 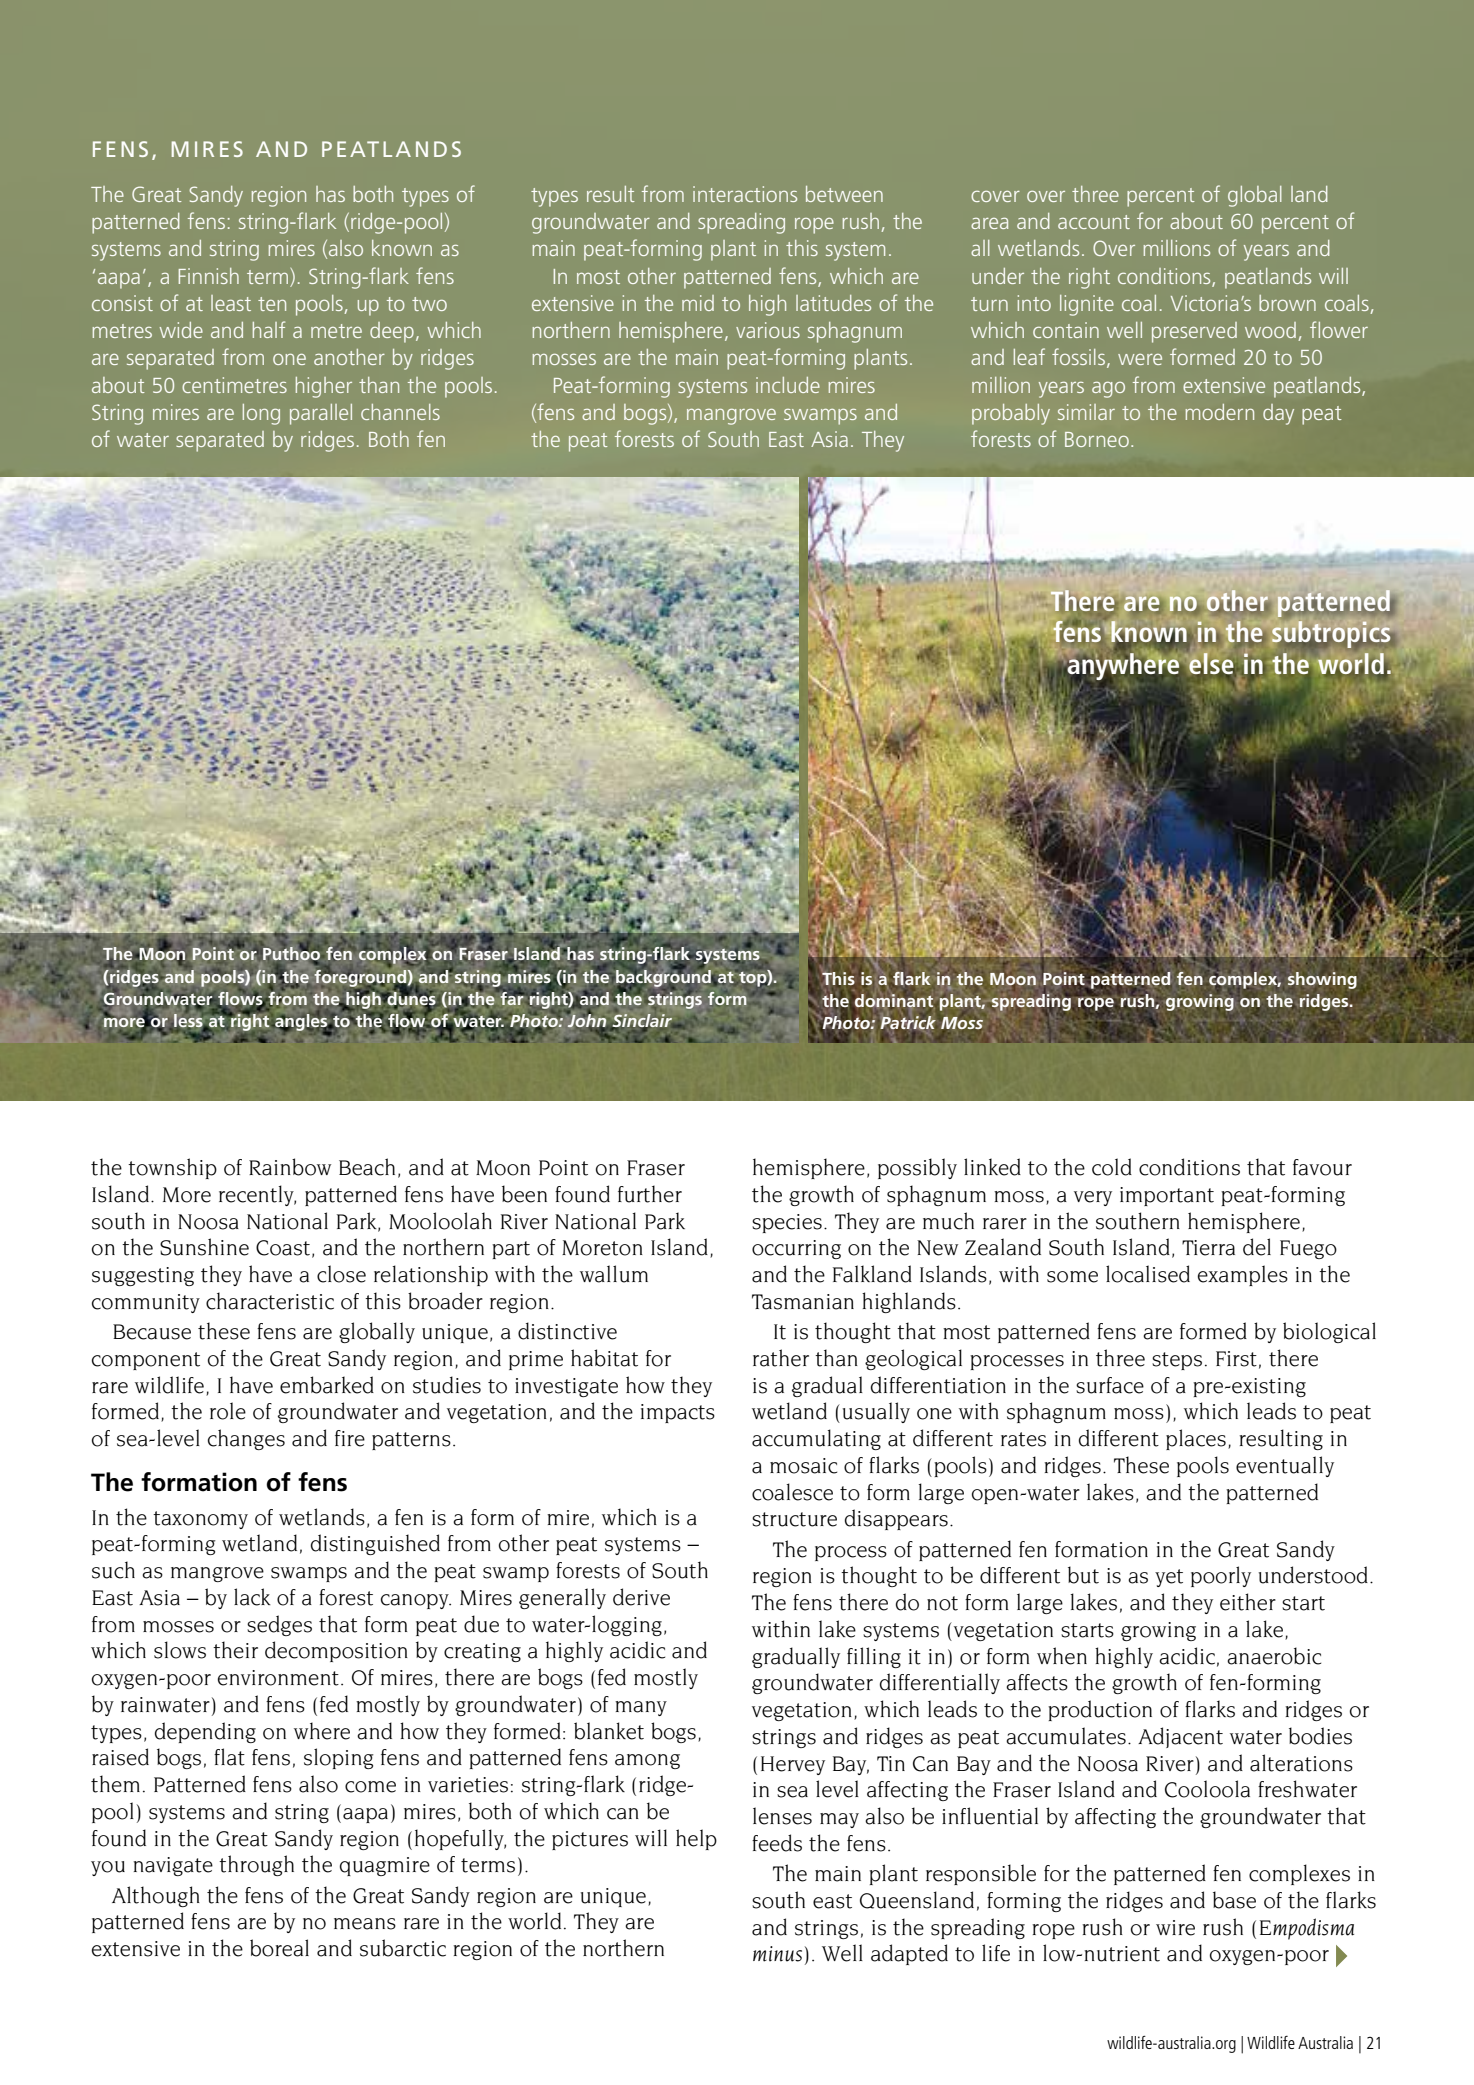 What do you see at coordinates (261, 414) in the page?
I see `long` at bounding box center [261, 414].
